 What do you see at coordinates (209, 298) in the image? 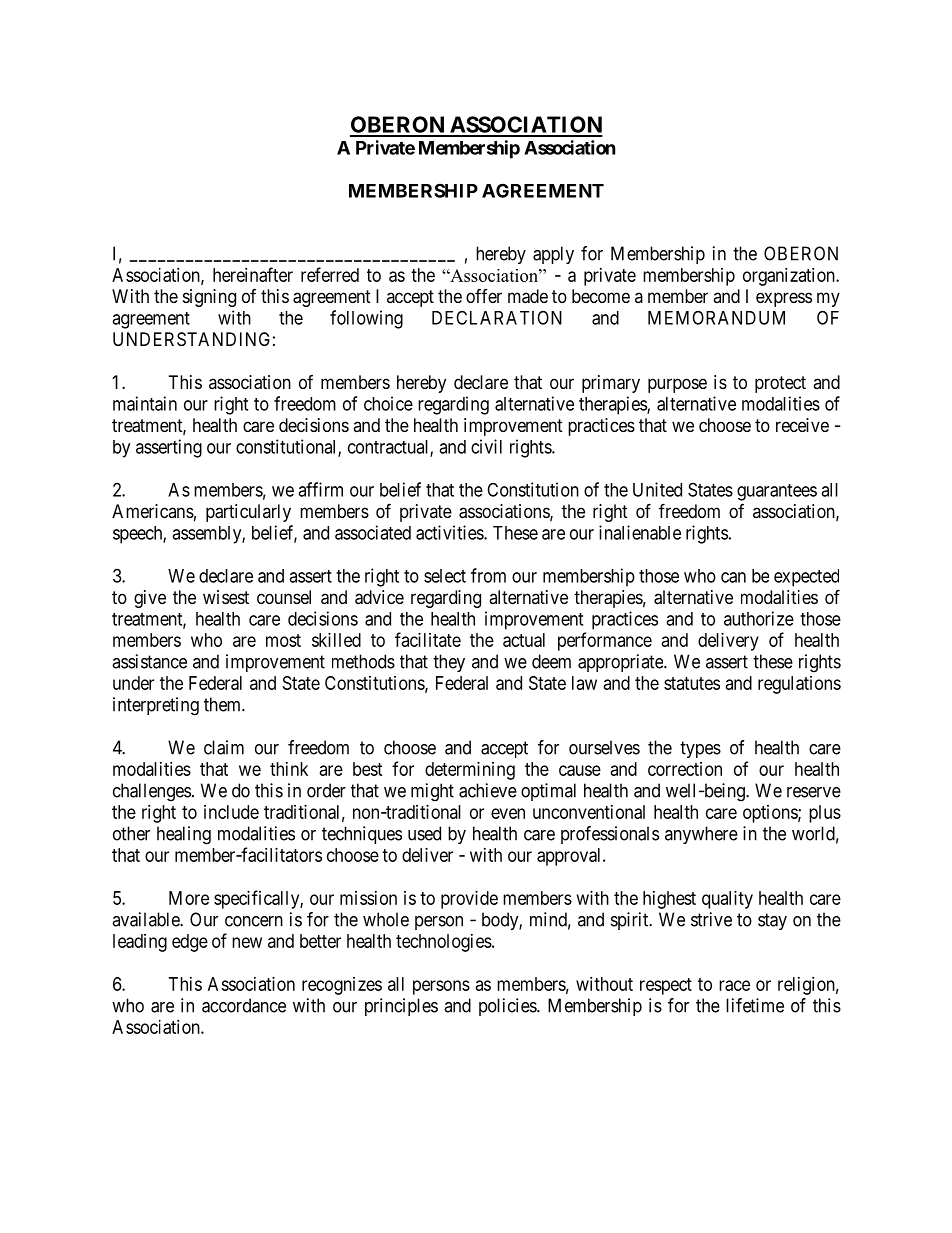
I see `signing` at bounding box center [209, 298].
